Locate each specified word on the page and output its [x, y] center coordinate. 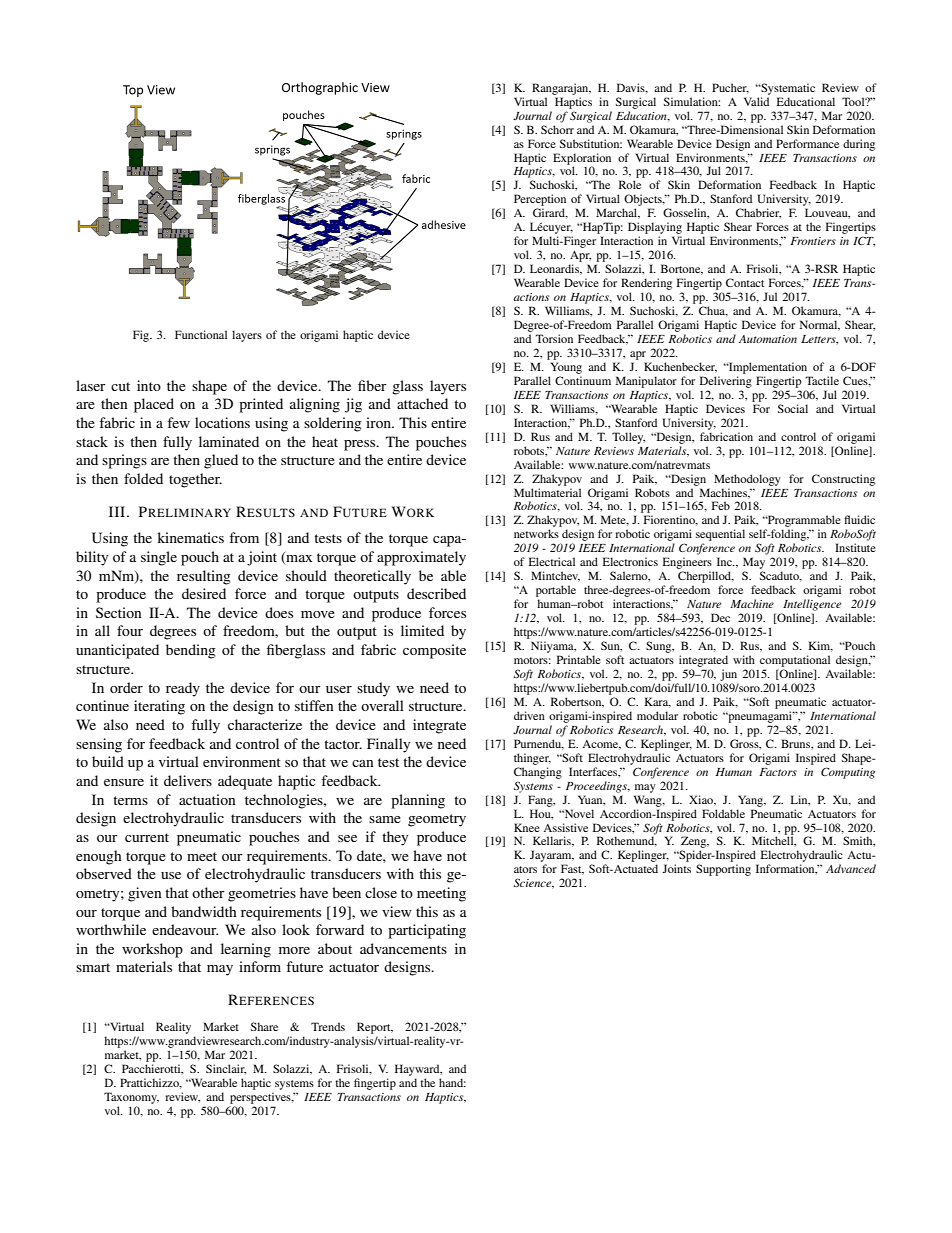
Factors [778, 772]
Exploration [582, 160]
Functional [201, 334]
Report [375, 1029]
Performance [807, 143]
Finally [388, 745]
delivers [188, 780]
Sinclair [226, 1069]
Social [793, 408]
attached [422, 403]
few [178, 422]
